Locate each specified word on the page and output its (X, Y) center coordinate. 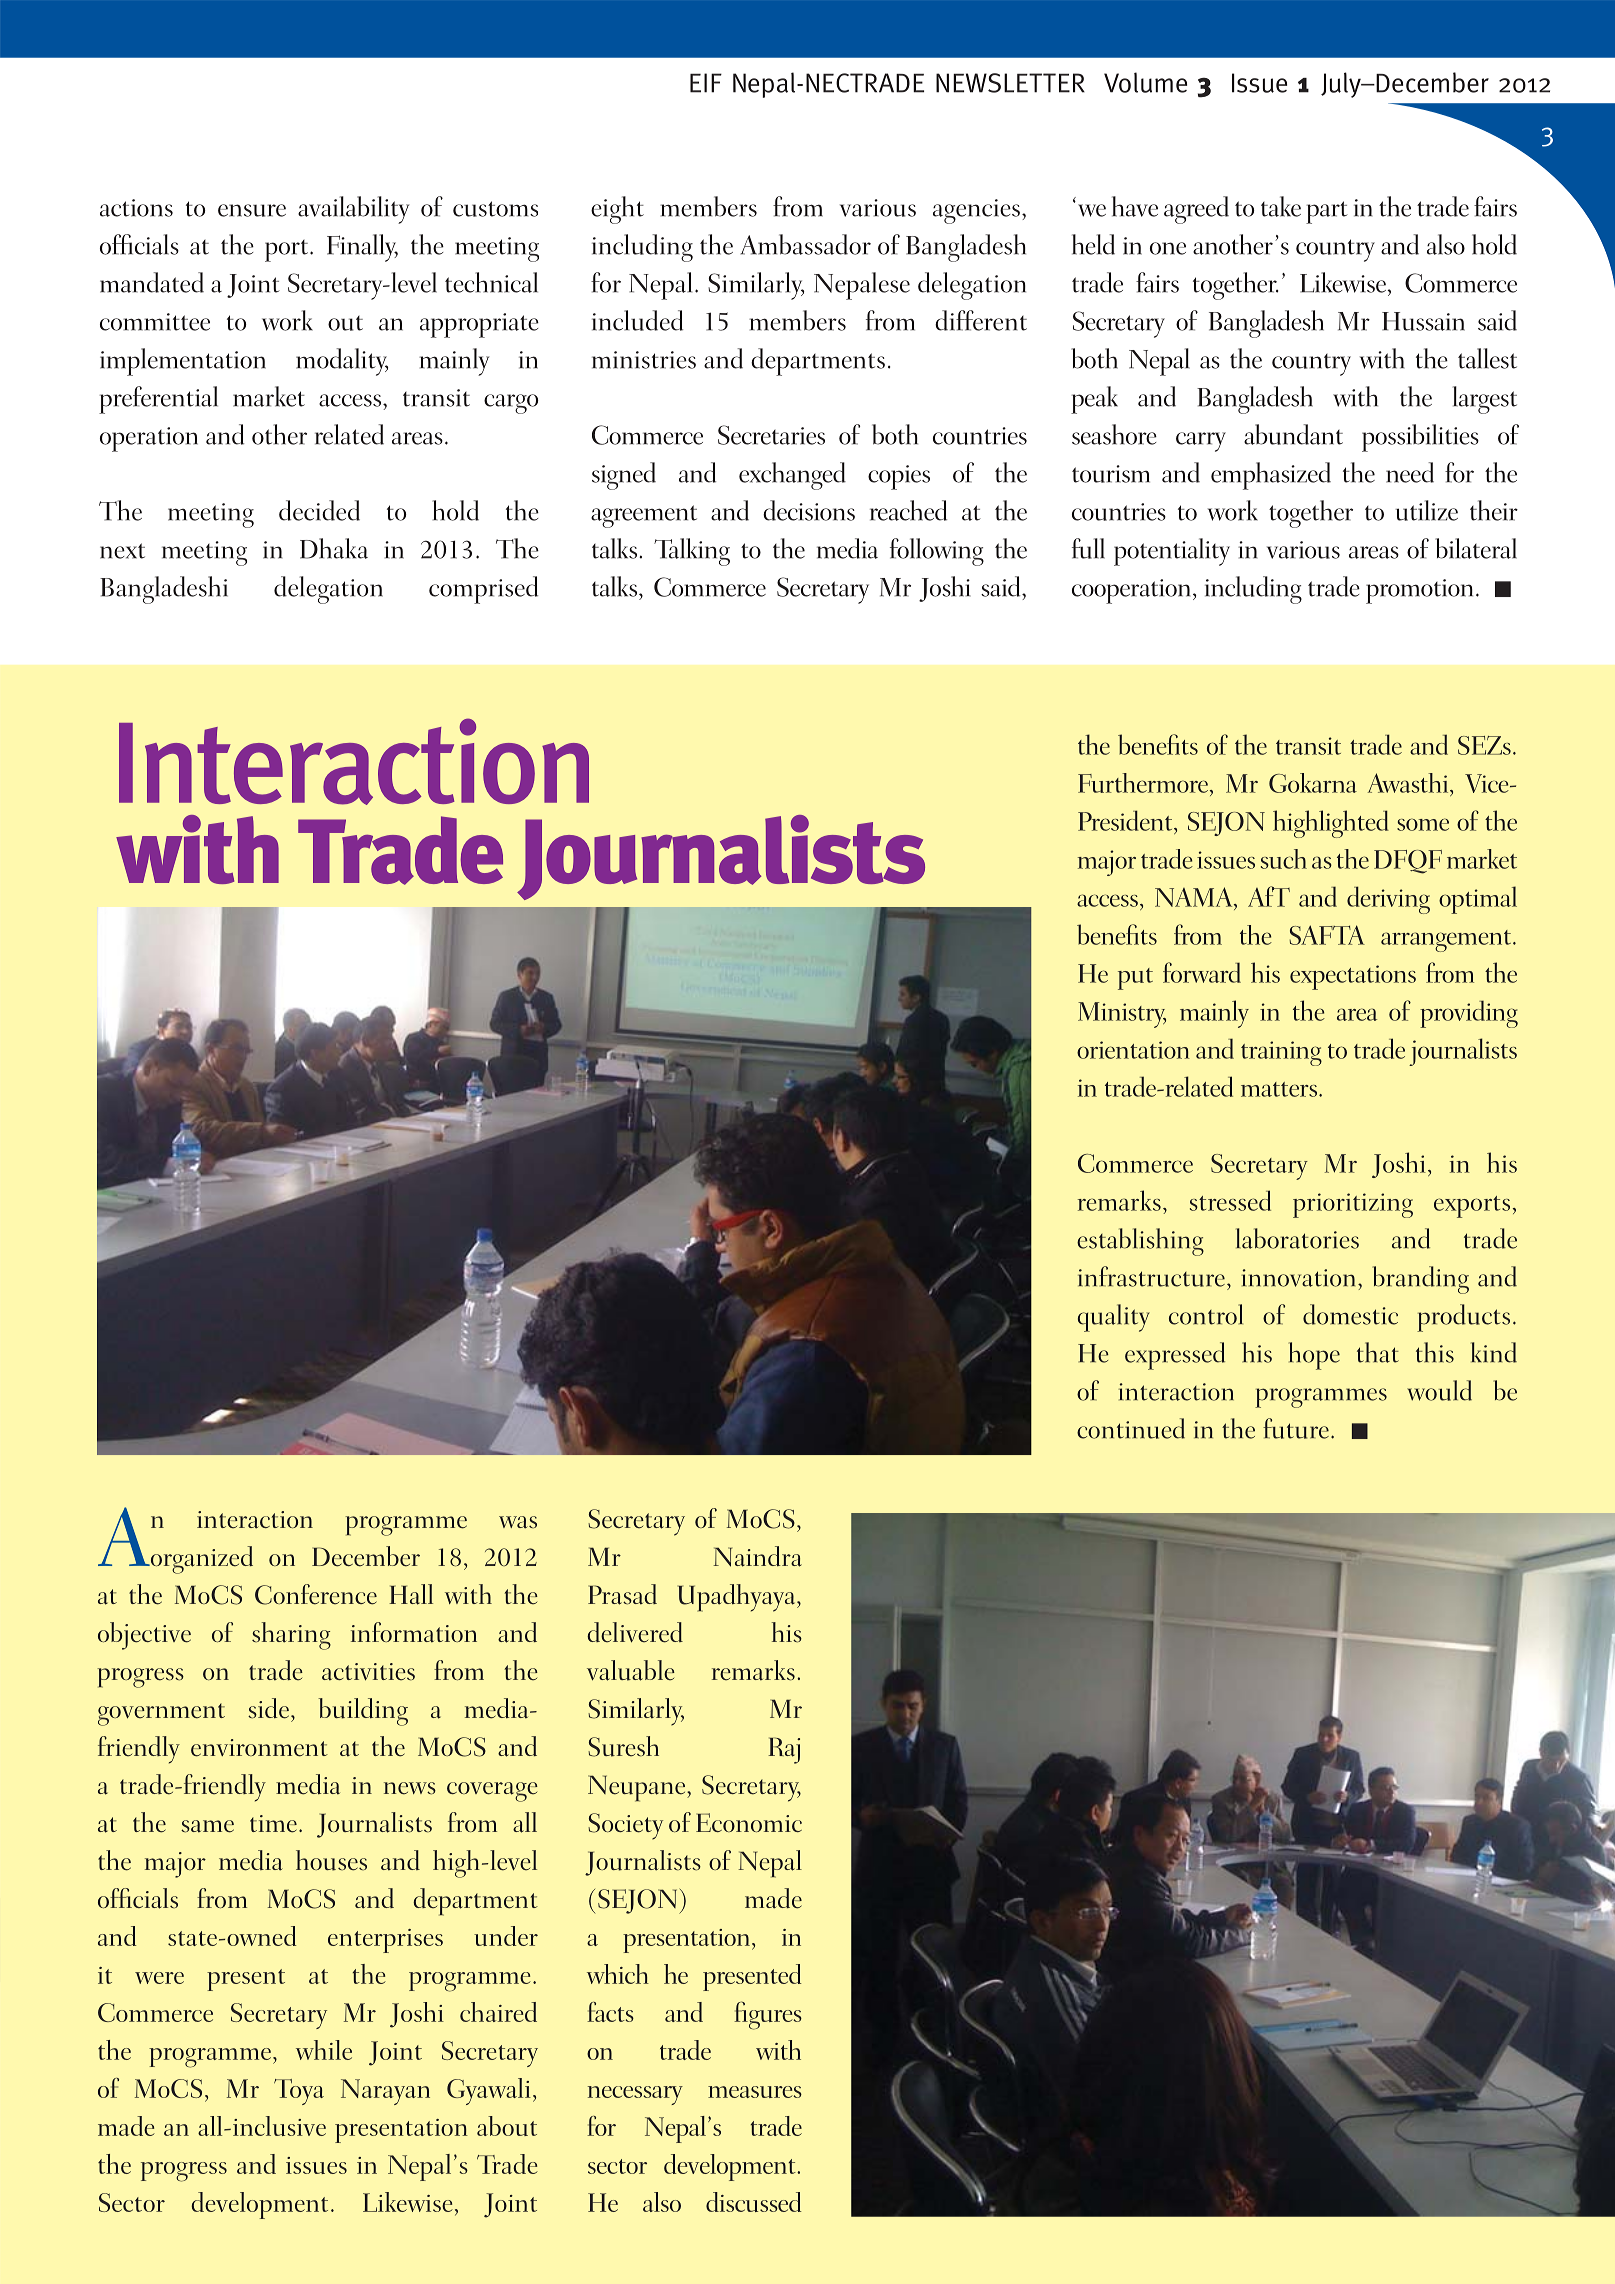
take (1281, 206)
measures (755, 2092)
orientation (1133, 1050)
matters (1279, 1089)
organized (200, 1560)
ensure (252, 210)
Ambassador (805, 244)
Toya (299, 2092)
